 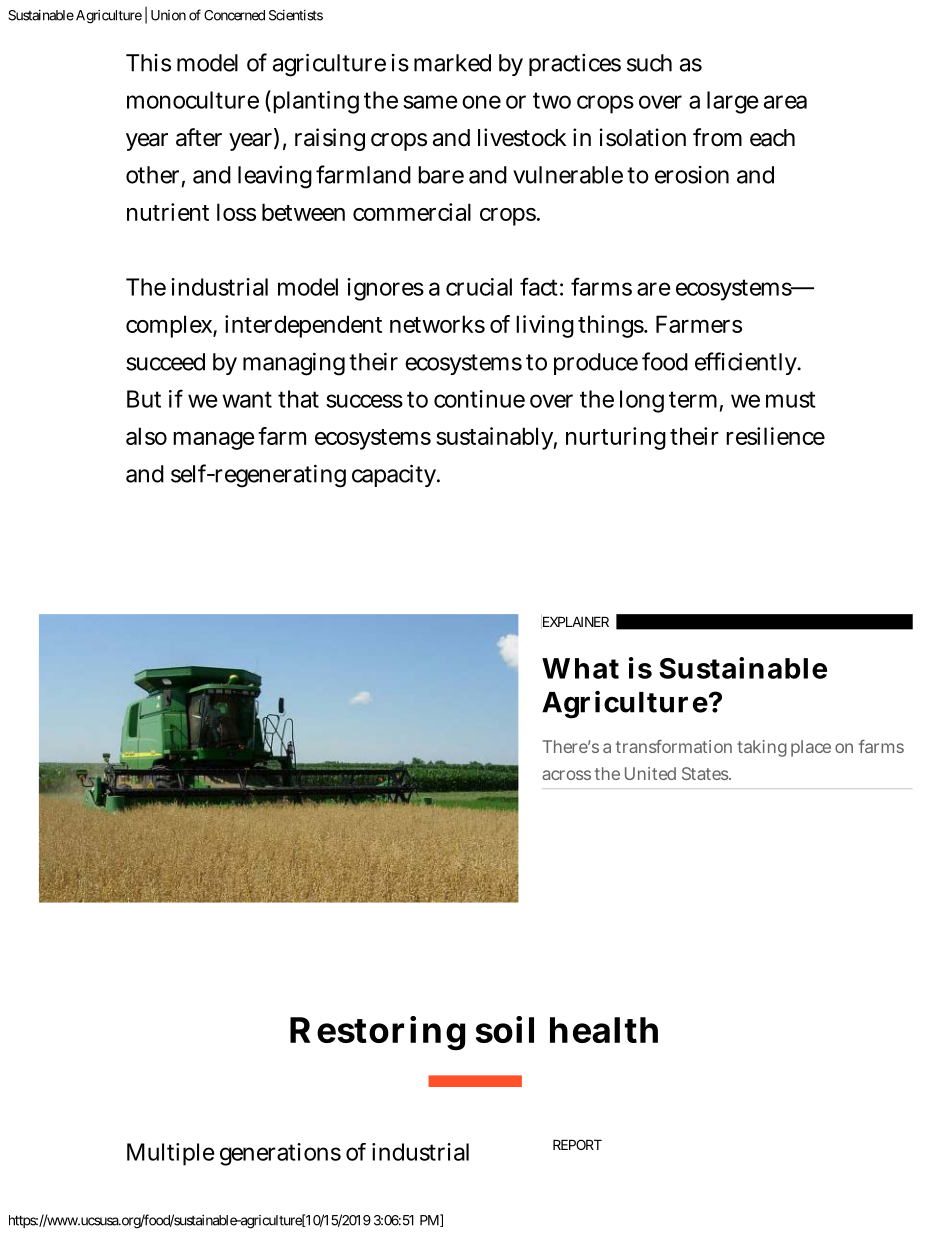 What do you see at coordinates (604, 1030) in the image?
I see `health` at bounding box center [604, 1030].
